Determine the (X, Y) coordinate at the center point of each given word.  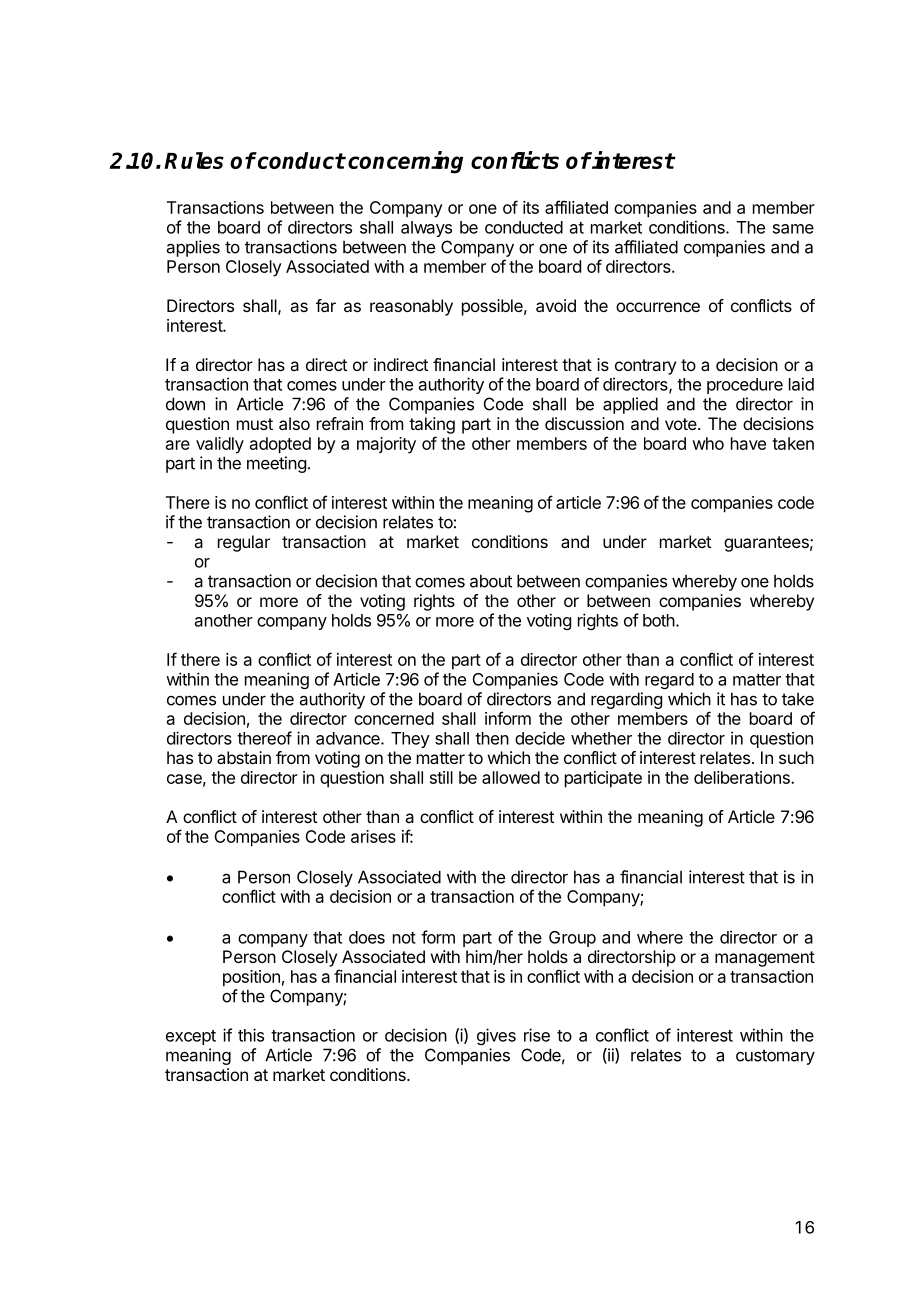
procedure (745, 386)
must (255, 424)
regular (244, 543)
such (796, 757)
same (793, 229)
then (492, 738)
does (367, 937)
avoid (556, 305)
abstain (244, 757)
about (491, 581)
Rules (194, 160)
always (426, 229)
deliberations (743, 777)
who (708, 443)
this (251, 1035)
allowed (511, 777)
